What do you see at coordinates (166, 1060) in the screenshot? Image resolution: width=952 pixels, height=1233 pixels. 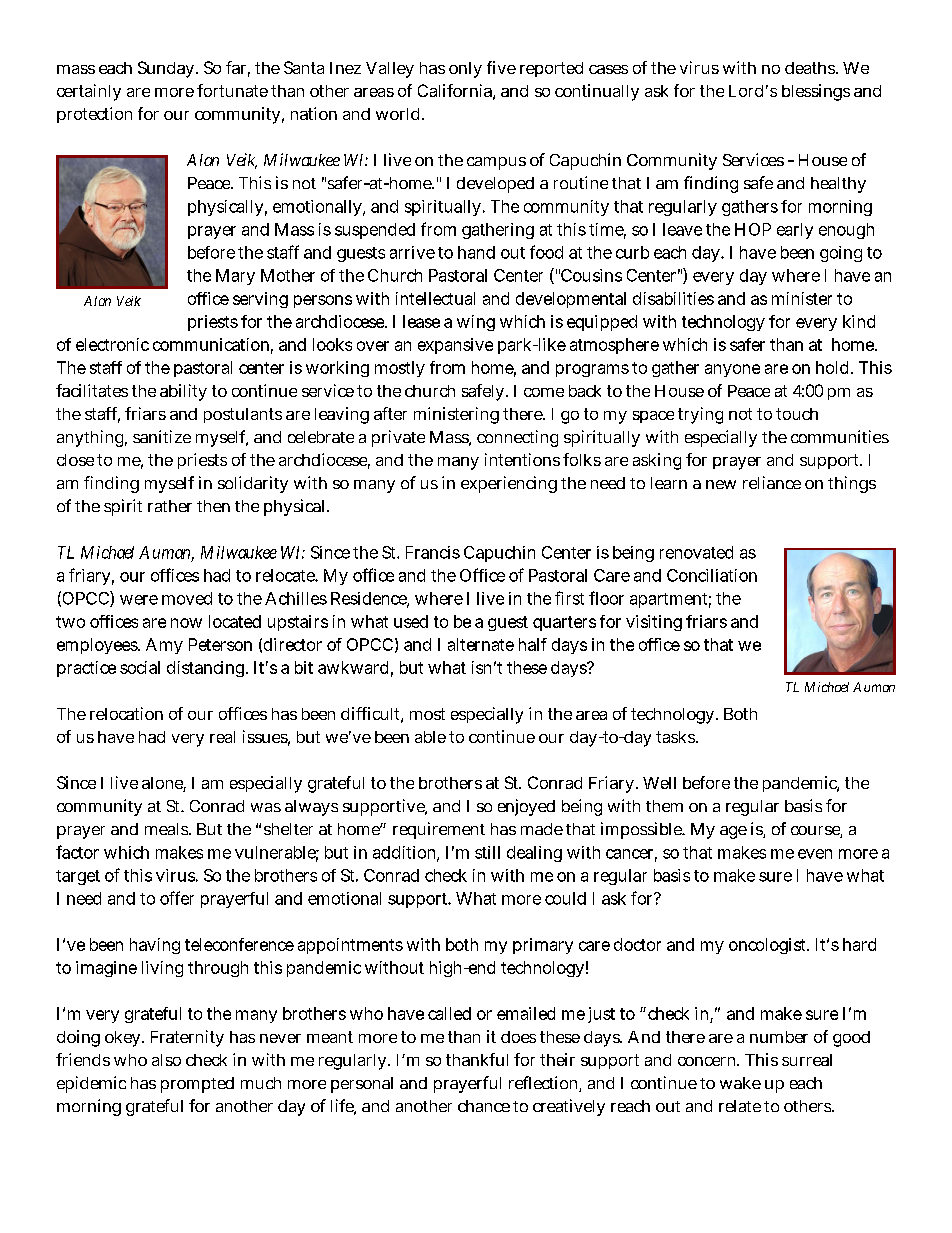 I see `also` at bounding box center [166, 1060].
